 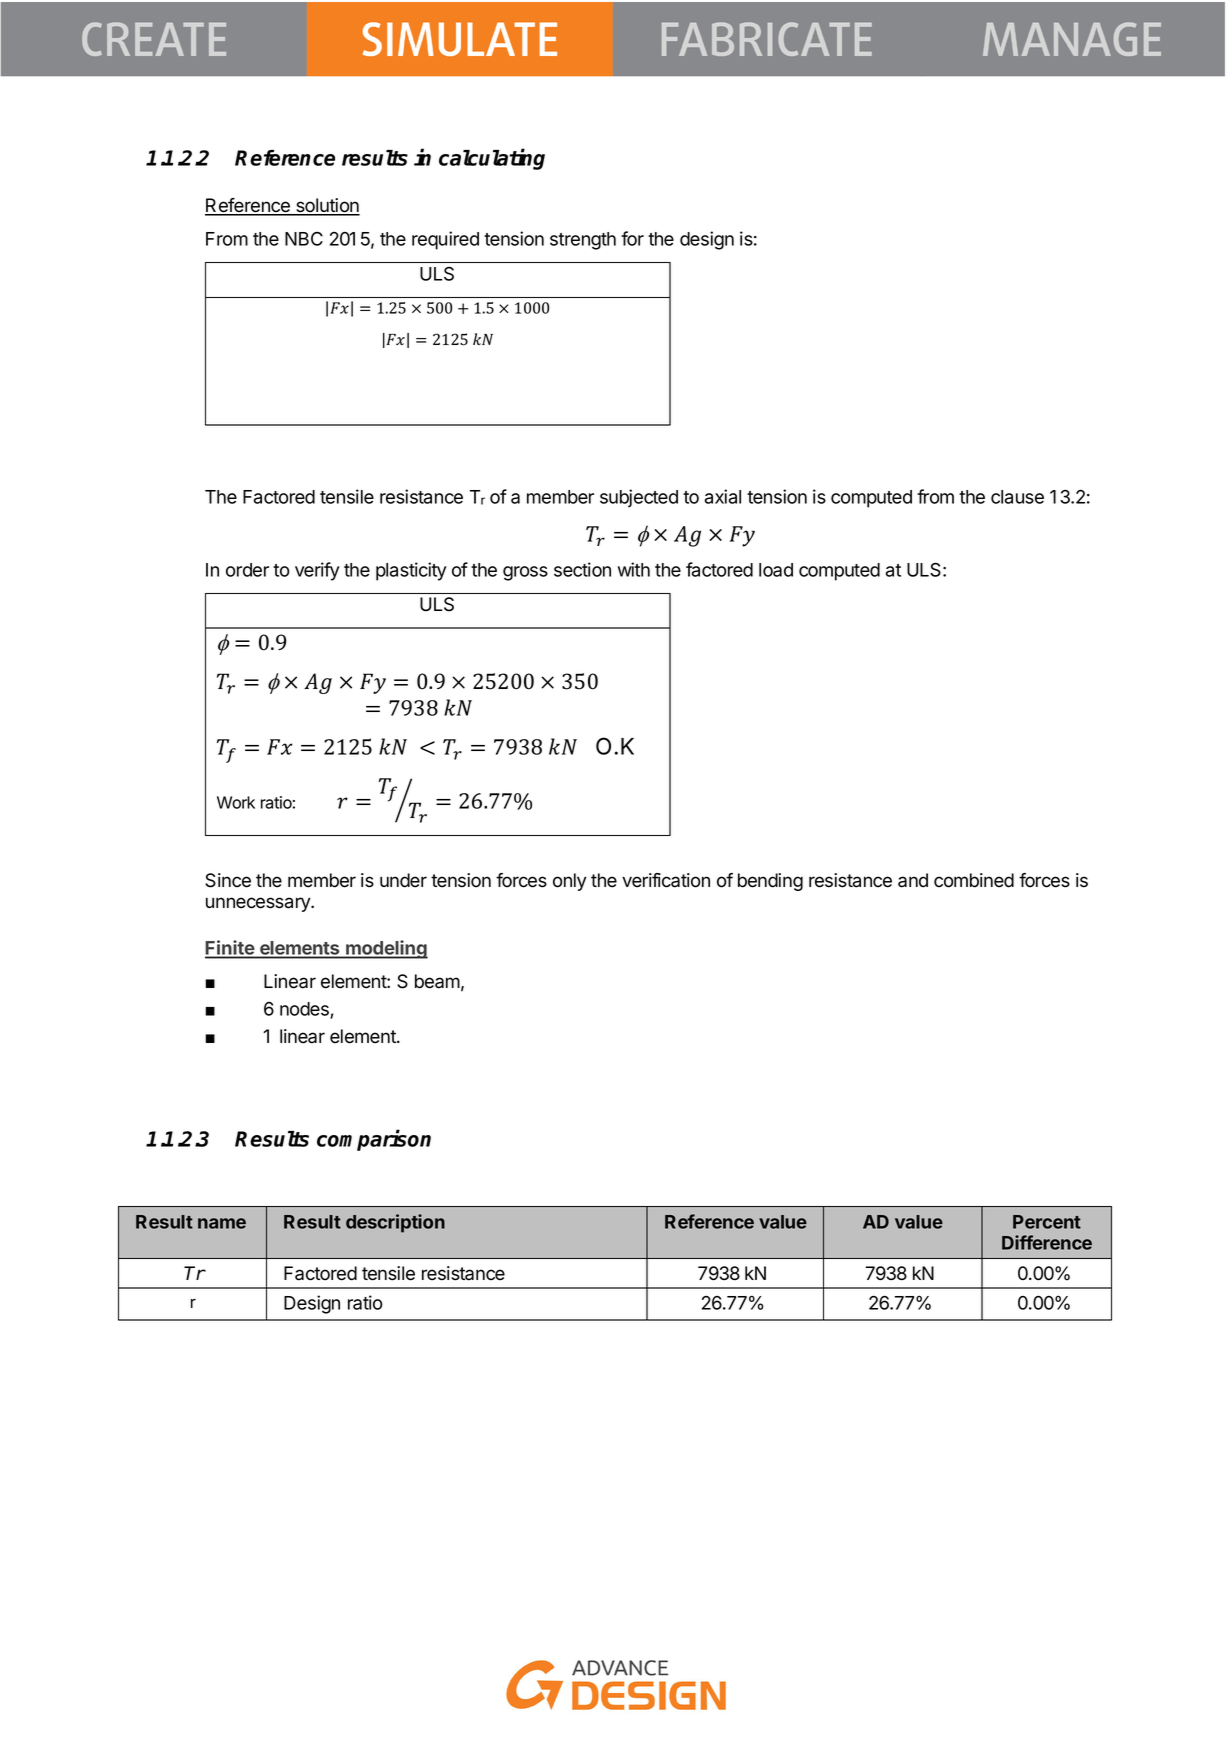 I want to click on verify, so click(x=317, y=571).
